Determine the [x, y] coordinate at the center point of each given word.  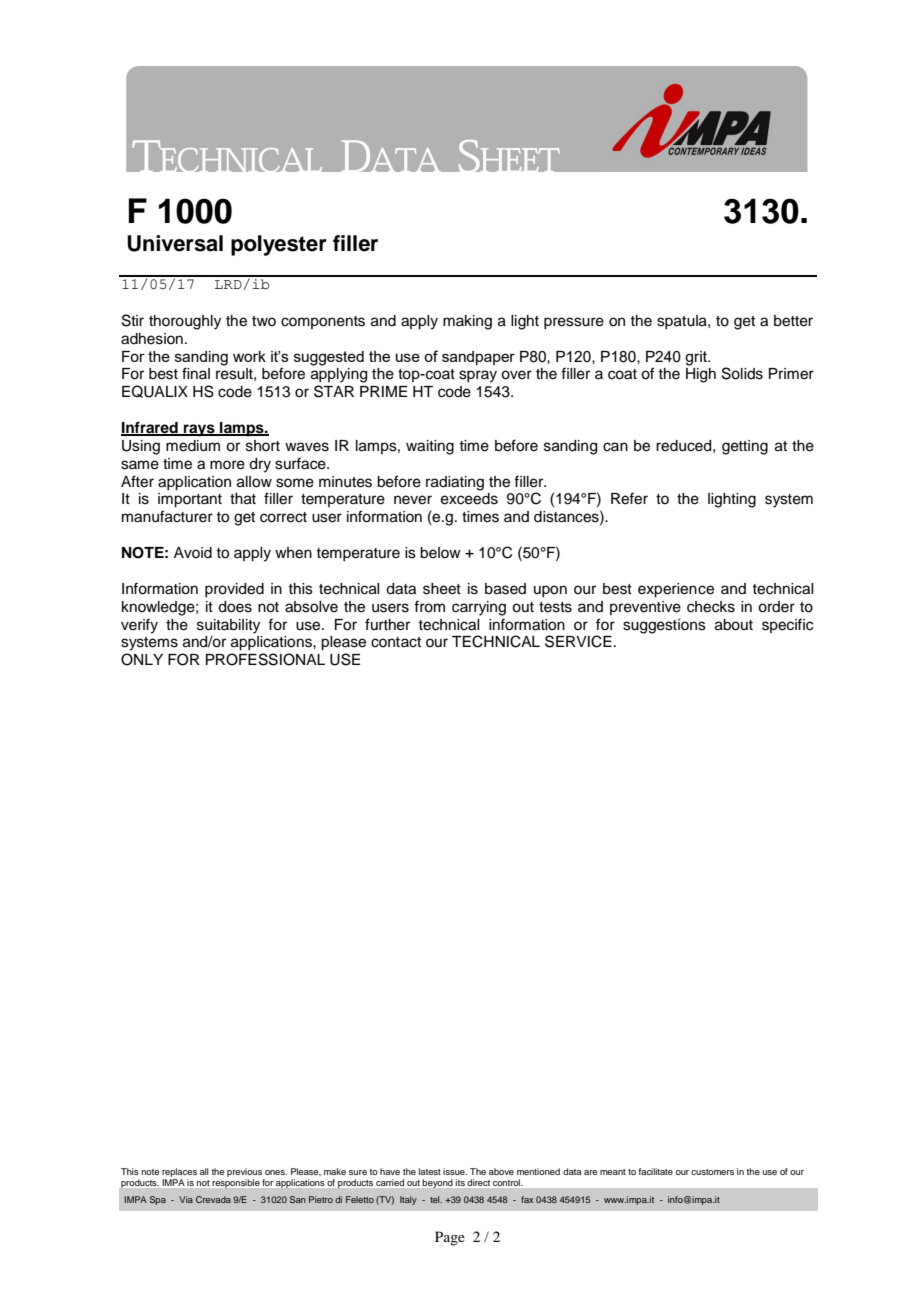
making [467, 322]
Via [186, 1199]
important [190, 500]
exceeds [469, 499]
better [793, 321]
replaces [179, 1174]
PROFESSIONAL [265, 659]
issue [455, 1171]
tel [436, 1199]
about [734, 625]
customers [712, 1172]
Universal [175, 243]
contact [396, 642]
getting [745, 447]
